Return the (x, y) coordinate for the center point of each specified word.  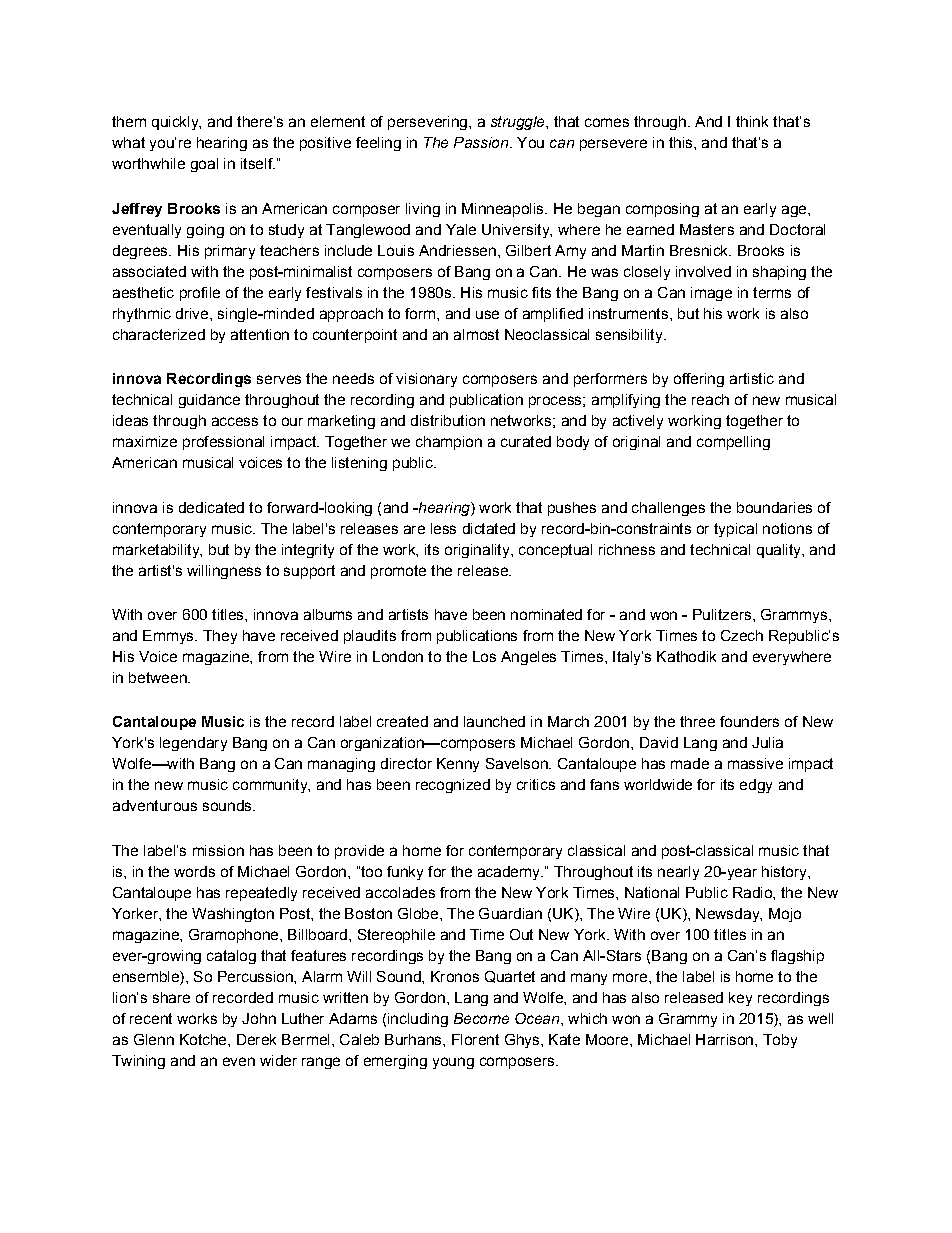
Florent (475, 1039)
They (220, 637)
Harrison (726, 1039)
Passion (482, 142)
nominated (546, 614)
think (752, 121)
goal (204, 165)
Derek (256, 1039)
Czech (742, 635)
